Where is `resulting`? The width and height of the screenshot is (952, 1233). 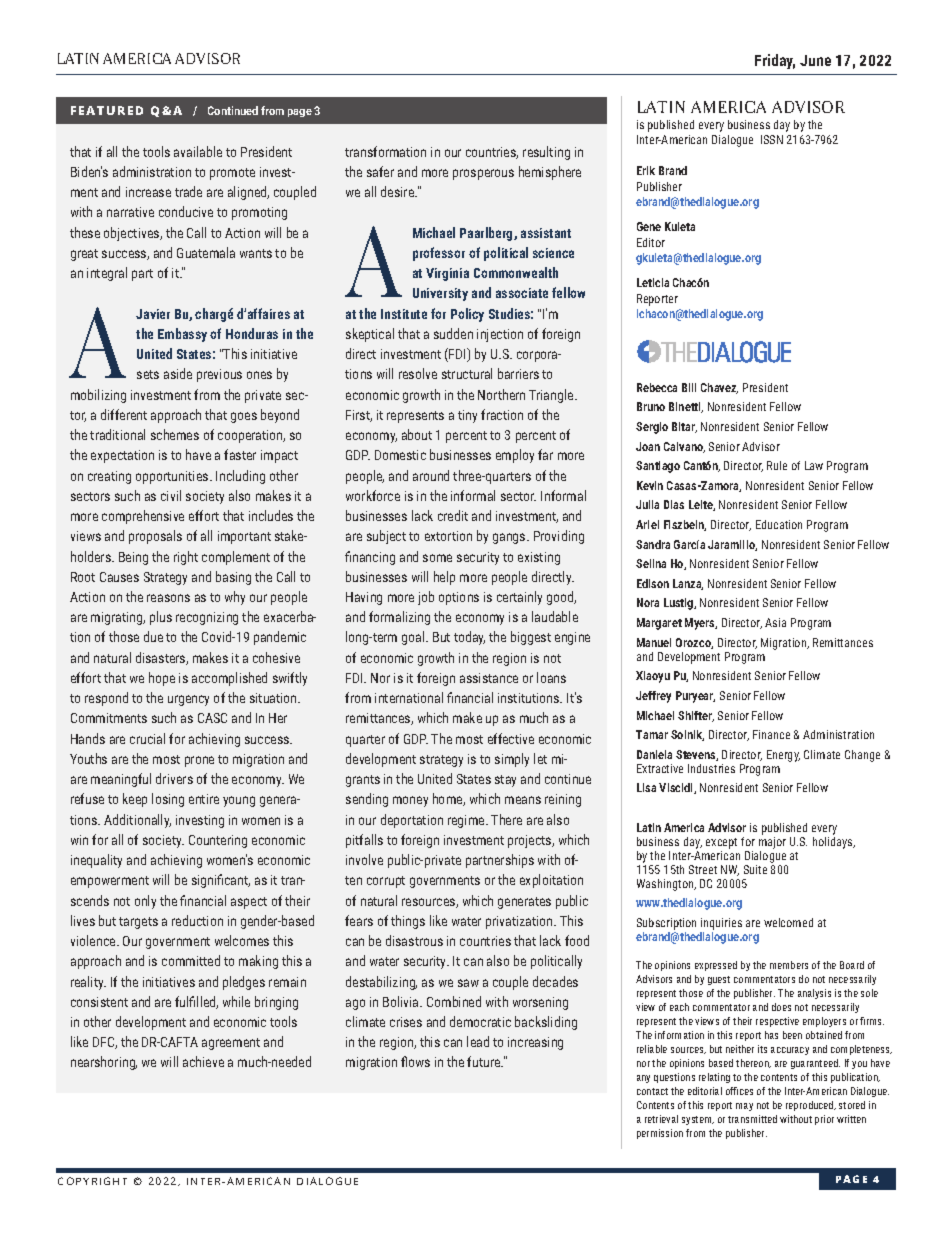
resulting is located at coordinates (546, 153).
